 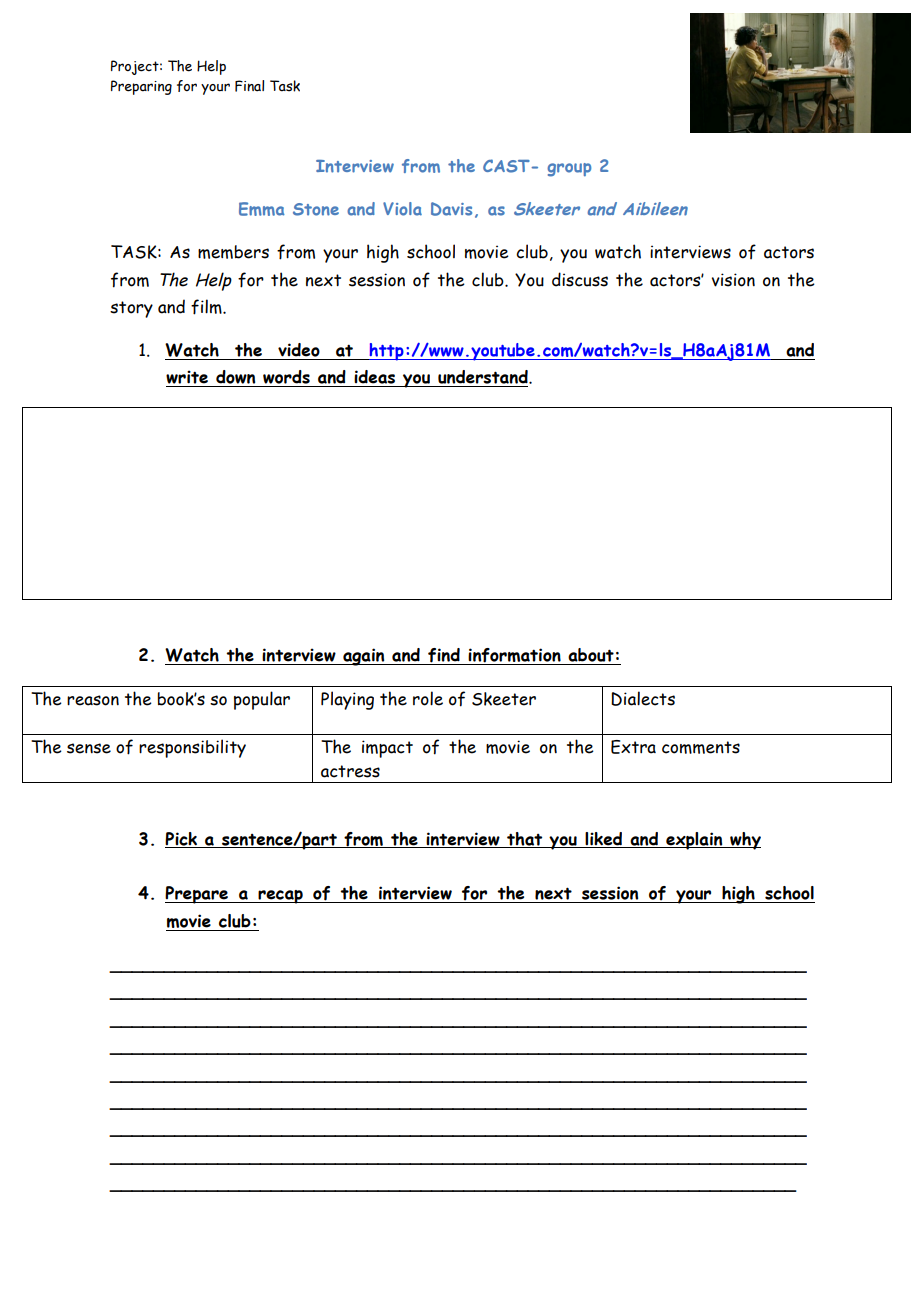 What do you see at coordinates (484, 377) in the page?
I see `understand` at bounding box center [484, 377].
